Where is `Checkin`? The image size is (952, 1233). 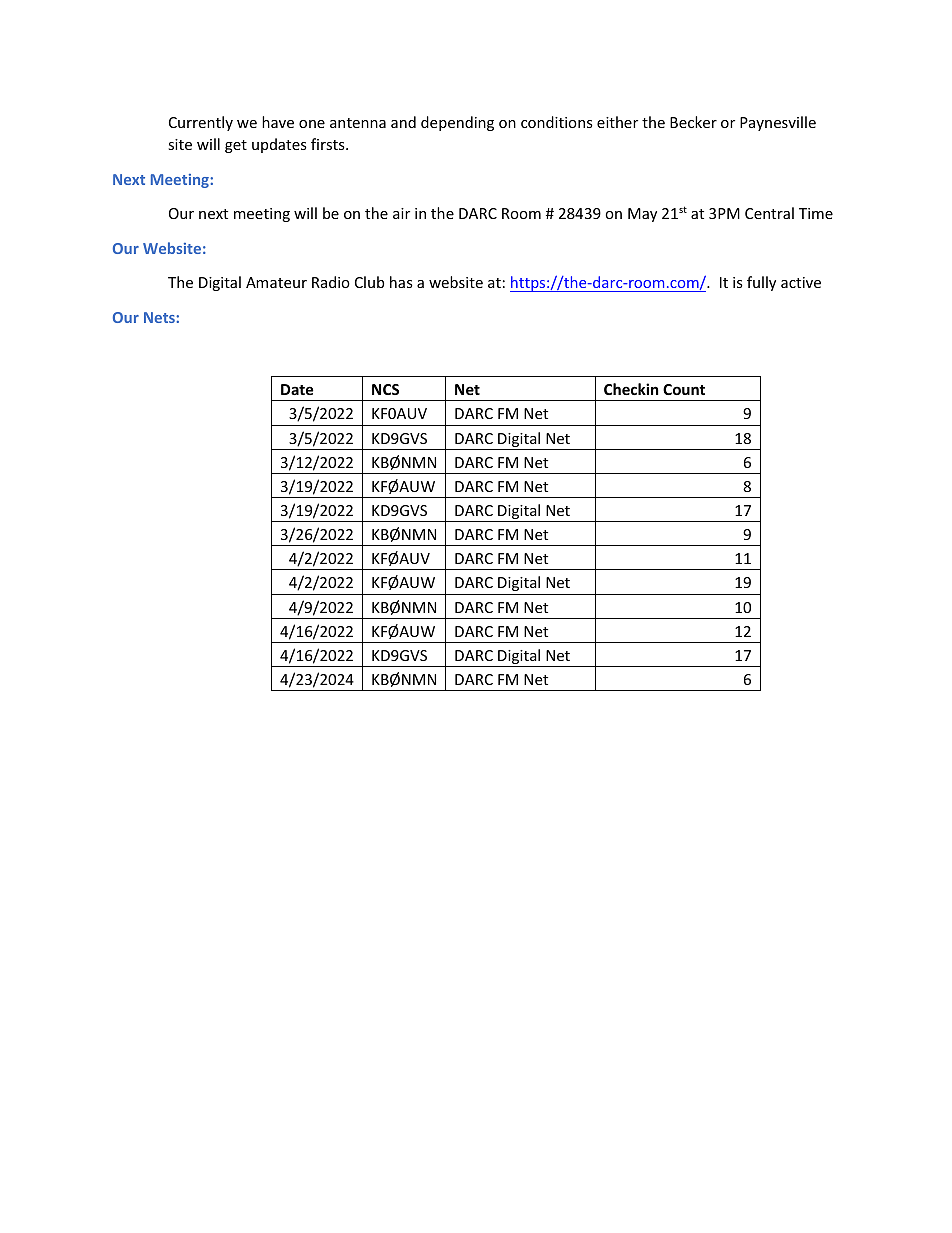 Checkin is located at coordinates (631, 389).
